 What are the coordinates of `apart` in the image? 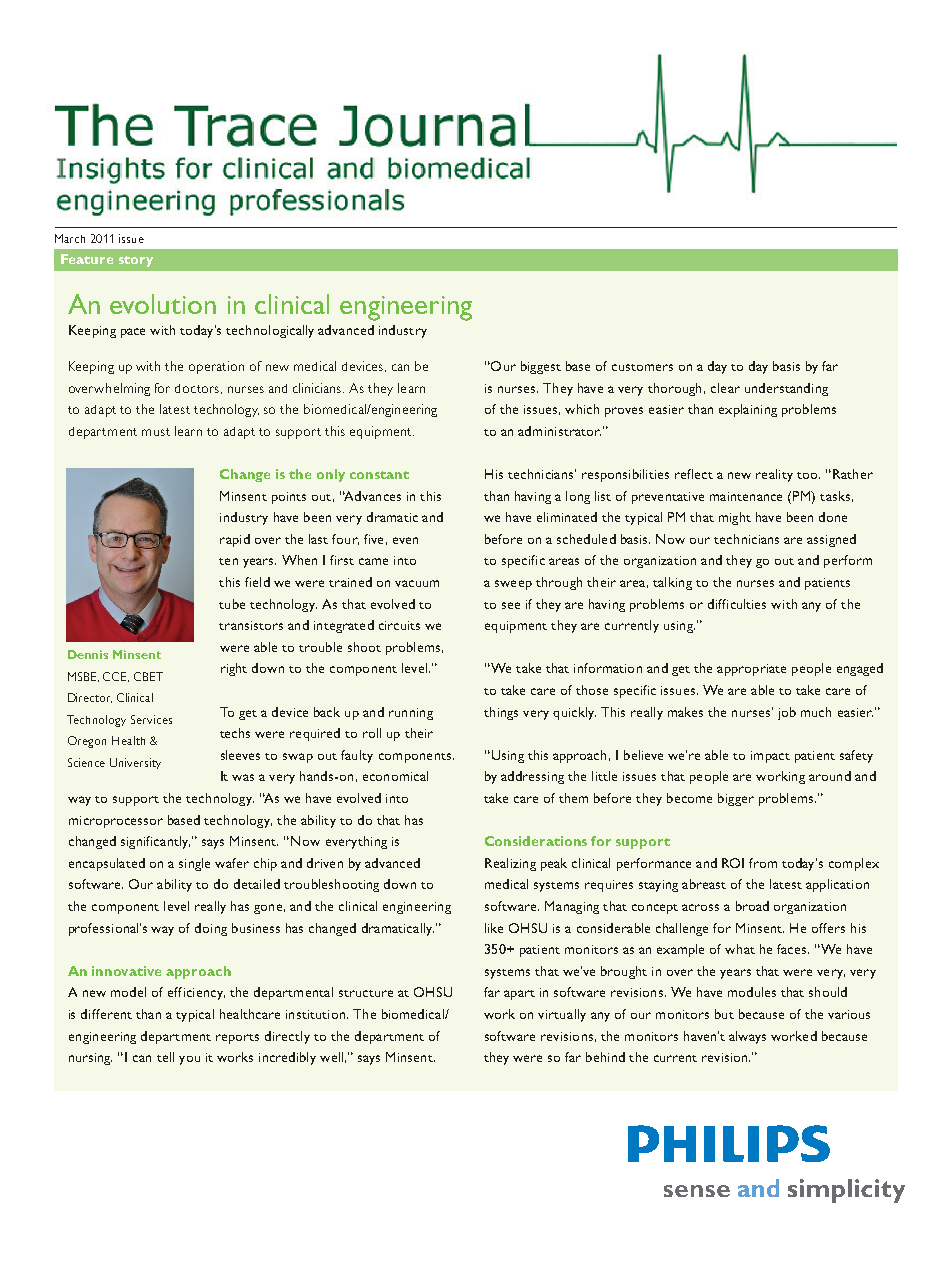 It's located at (519, 995).
